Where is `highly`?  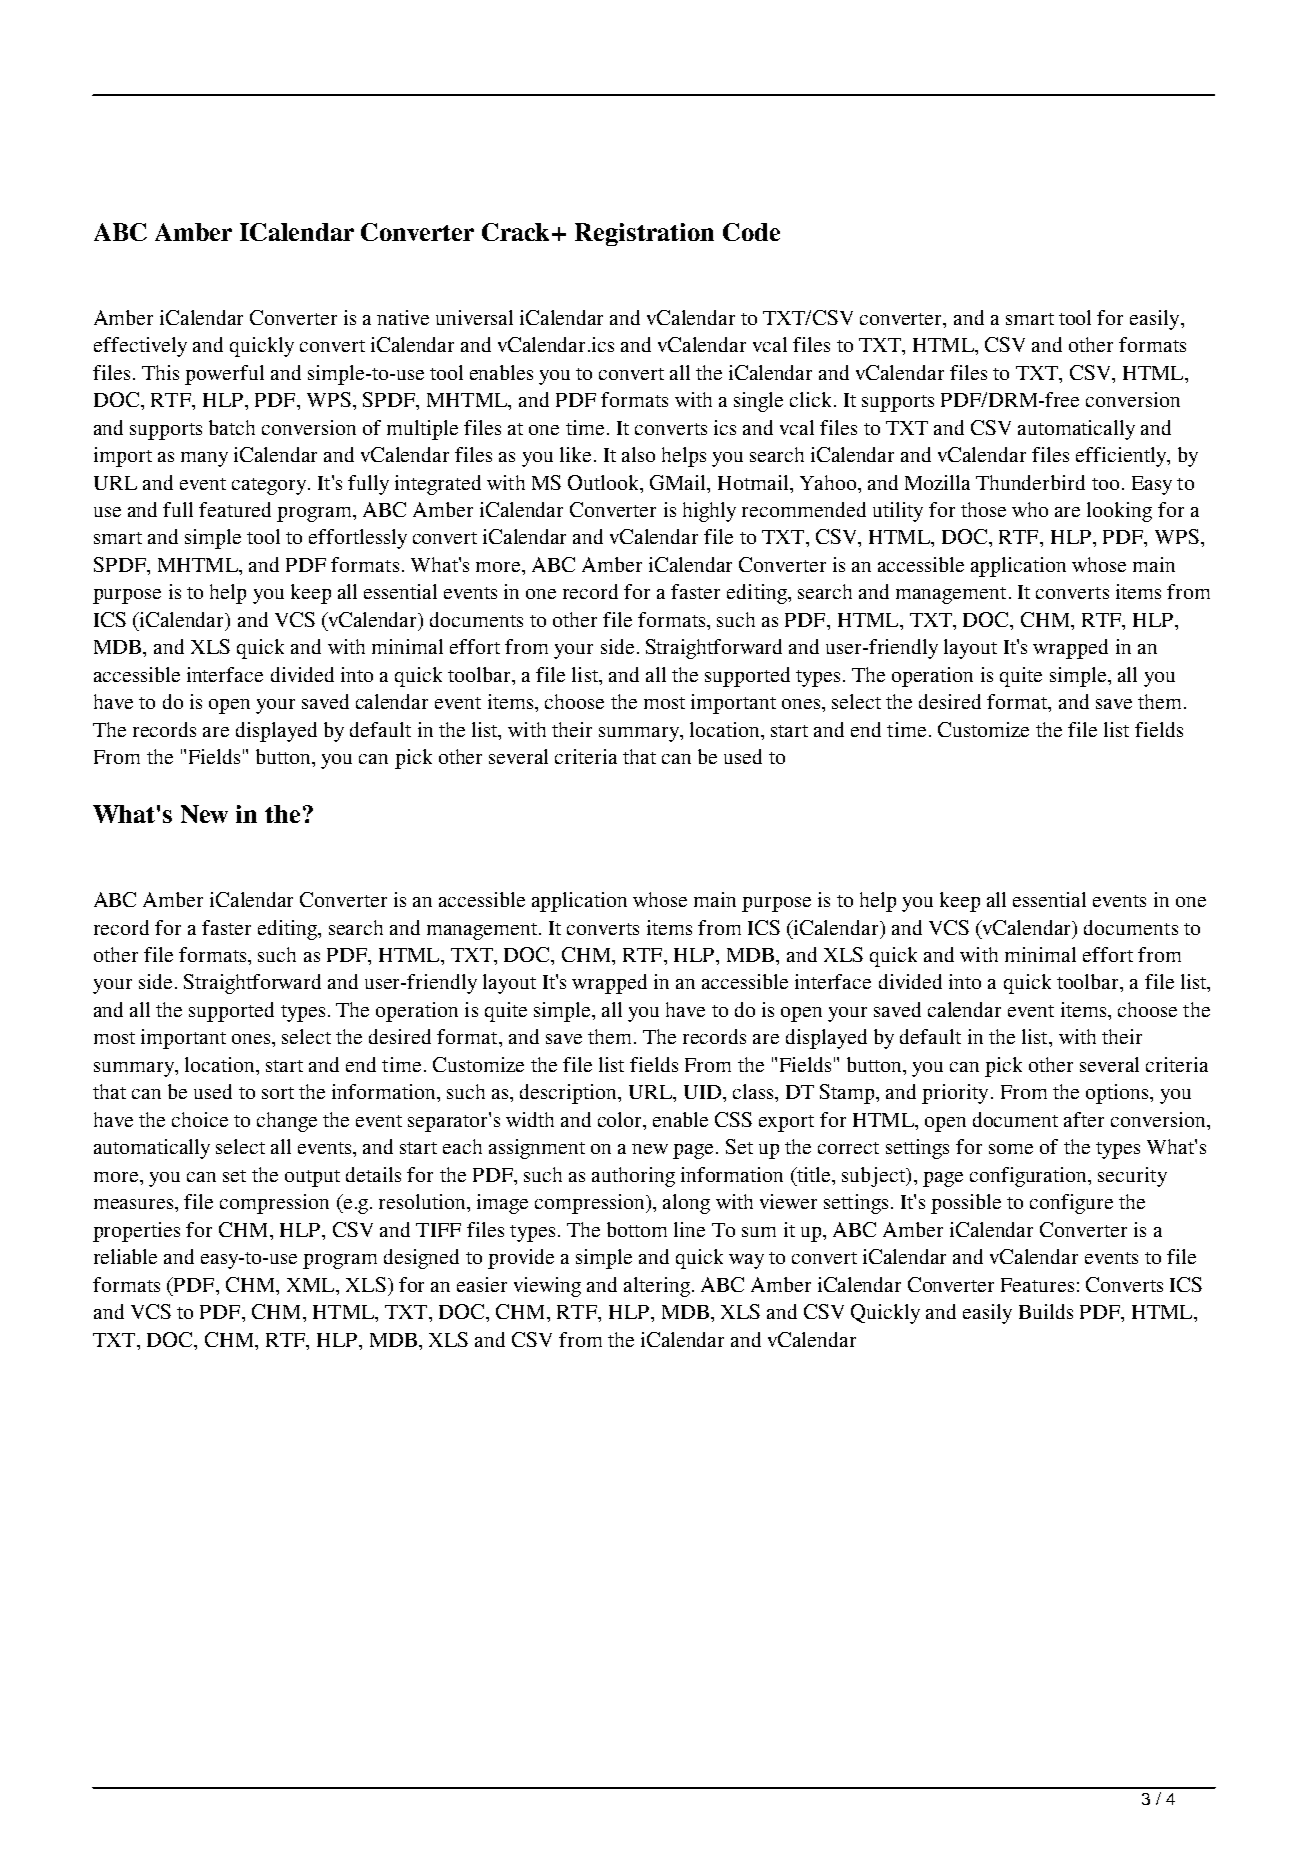 highly is located at coordinates (709, 512).
